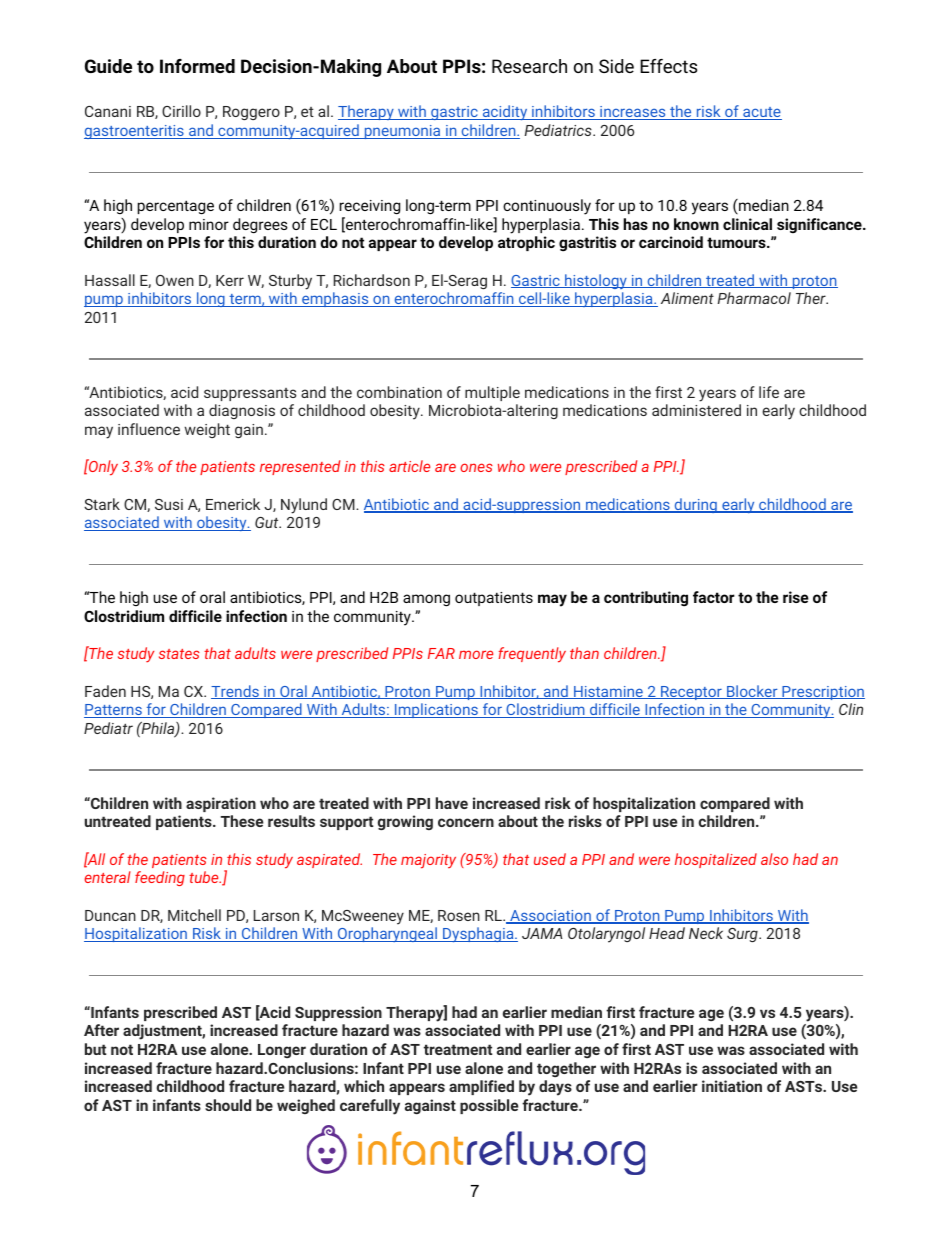  I want to click on should, so click(228, 1105).
